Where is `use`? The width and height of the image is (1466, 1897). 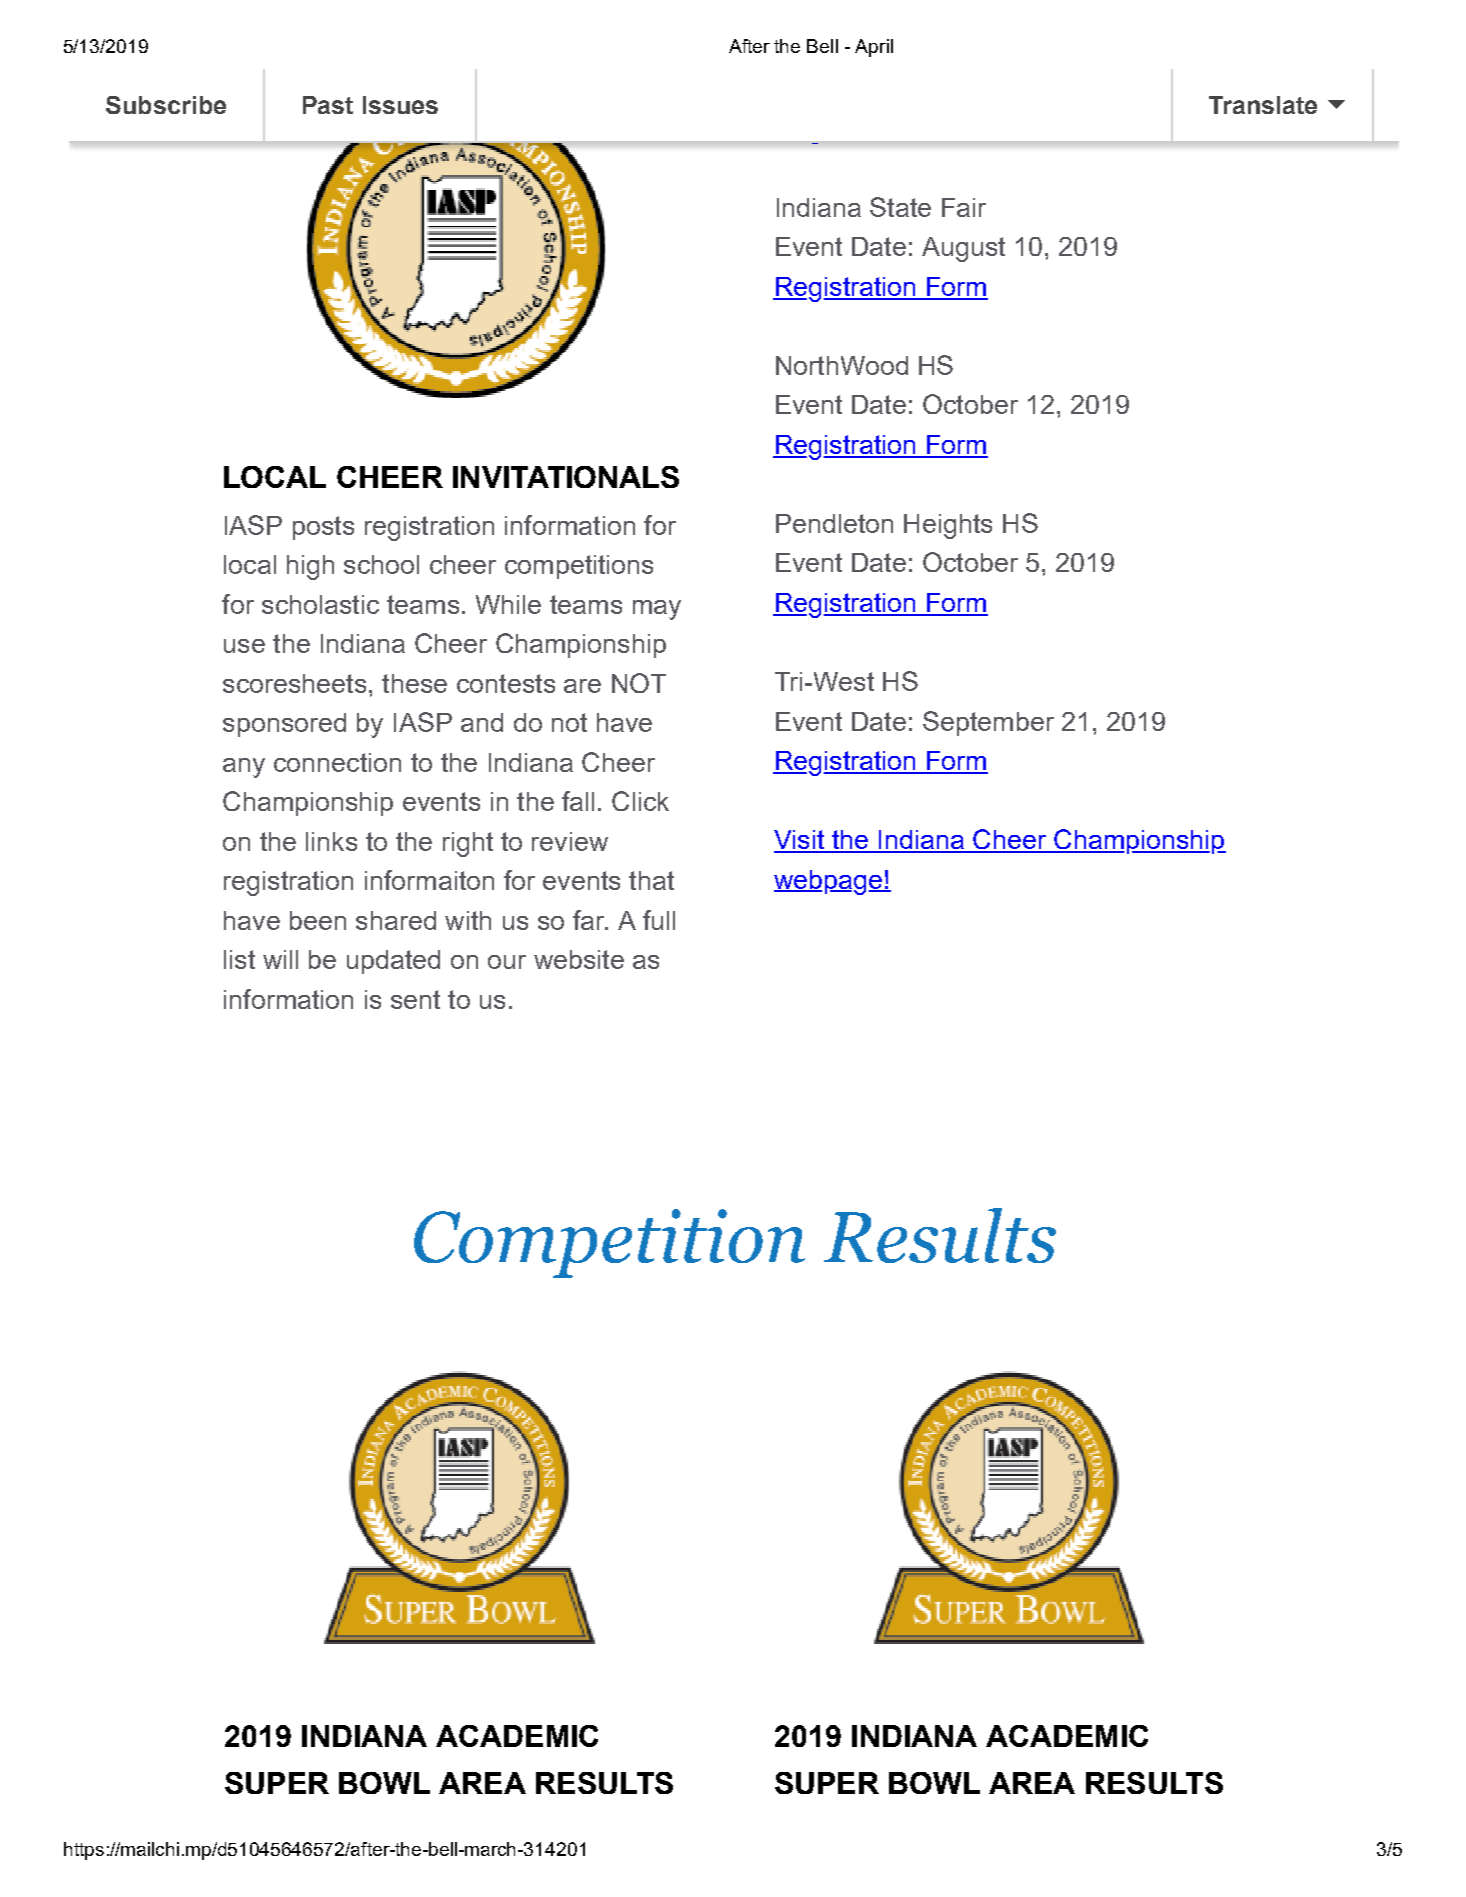 use is located at coordinates (244, 646).
